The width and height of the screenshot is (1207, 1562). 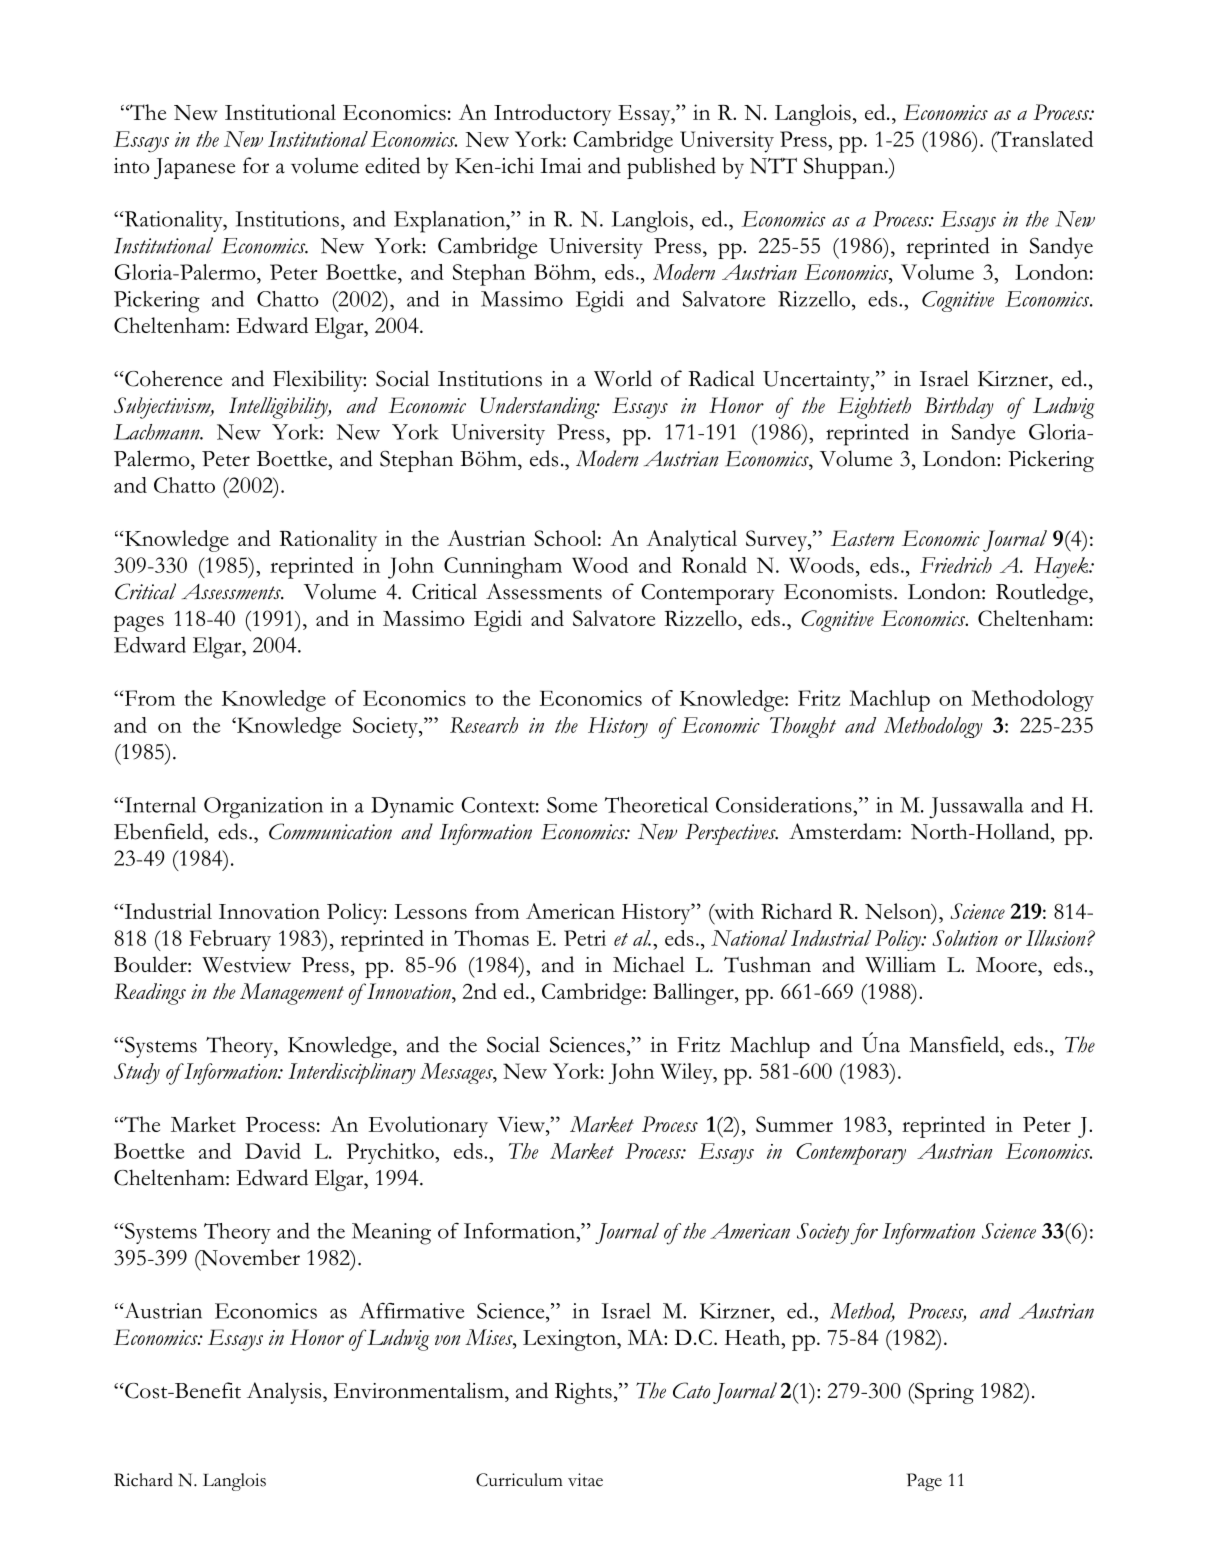 I want to click on Nelson, so click(x=899, y=911).
